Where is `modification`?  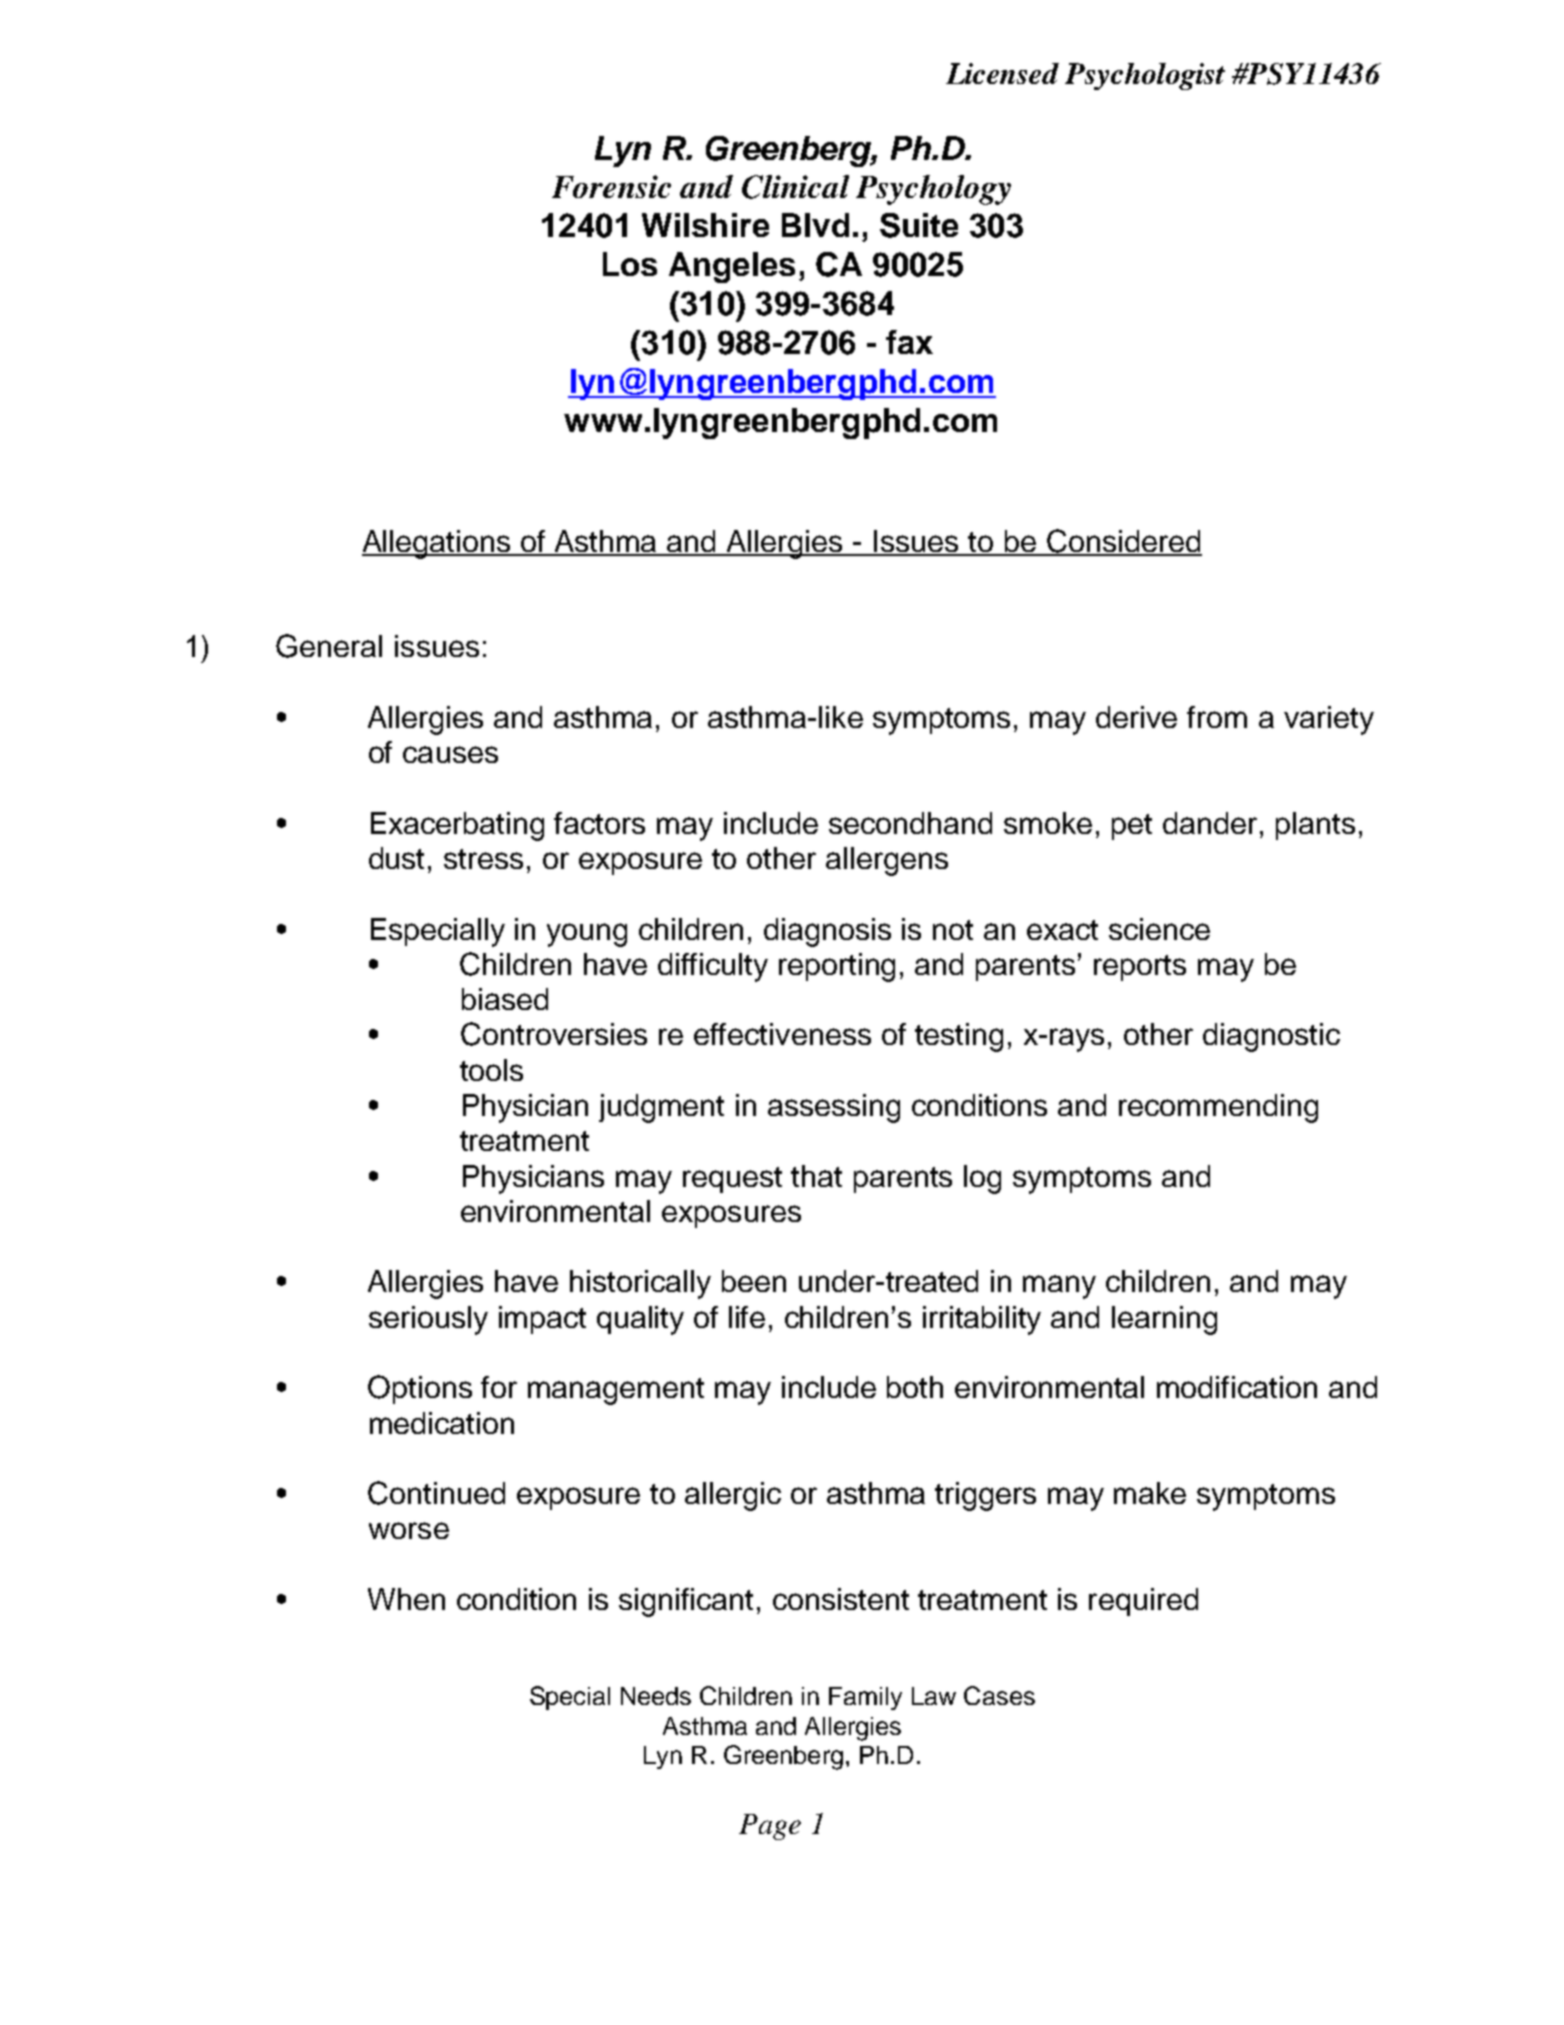
modification is located at coordinates (1237, 1387).
